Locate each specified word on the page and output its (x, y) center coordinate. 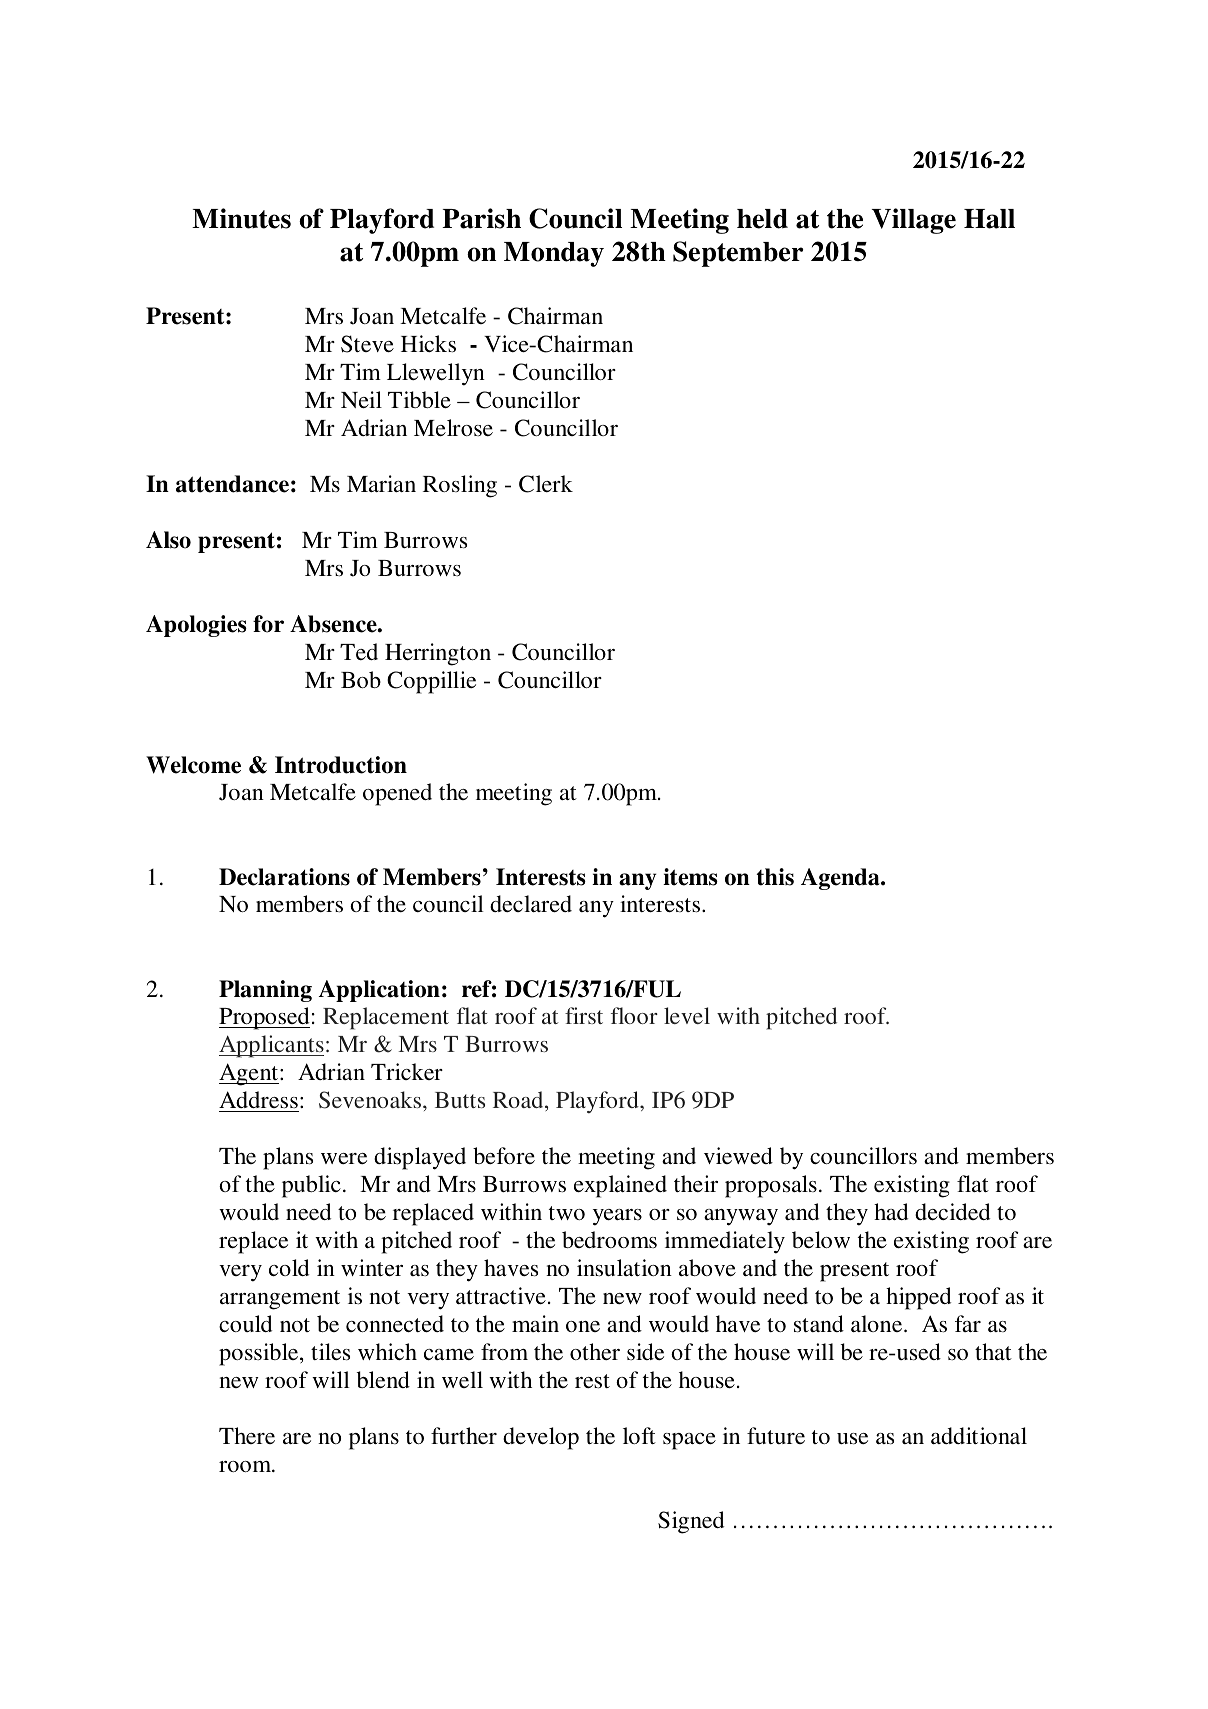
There (247, 1435)
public (311, 1186)
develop (541, 1438)
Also (168, 540)
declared (531, 903)
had (891, 1211)
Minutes (241, 218)
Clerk (546, 484)
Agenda (841, 879)
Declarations (284, 877)
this (775, 877)
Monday (554, 254)
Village (914, 221)
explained (620, 1186)
